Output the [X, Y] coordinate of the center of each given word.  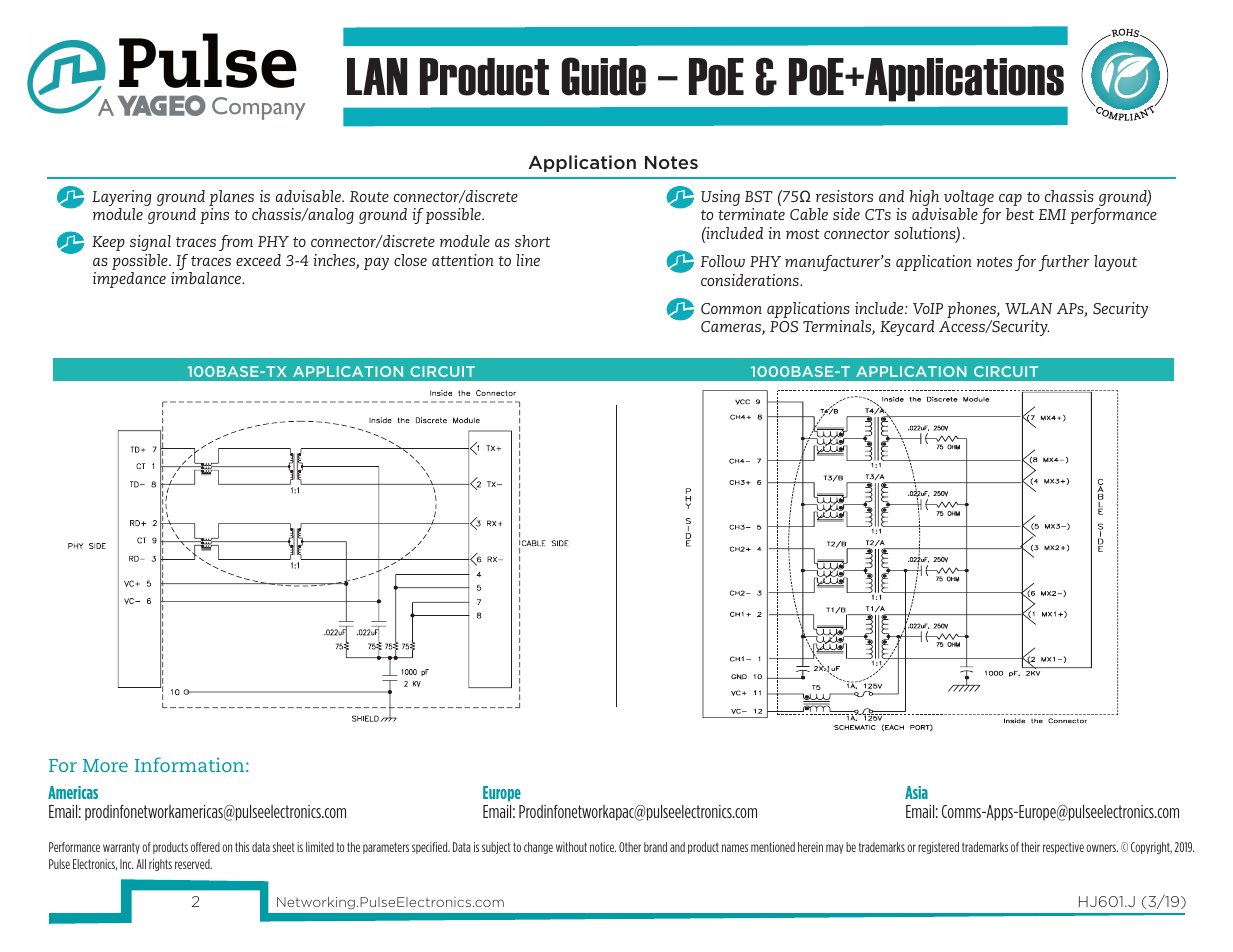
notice [603, 847]
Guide [604, 76]
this [242, 847]
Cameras [732, 328]
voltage [969, 199]
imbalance [207, 278]
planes [231, 199]
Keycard [907, 328]
